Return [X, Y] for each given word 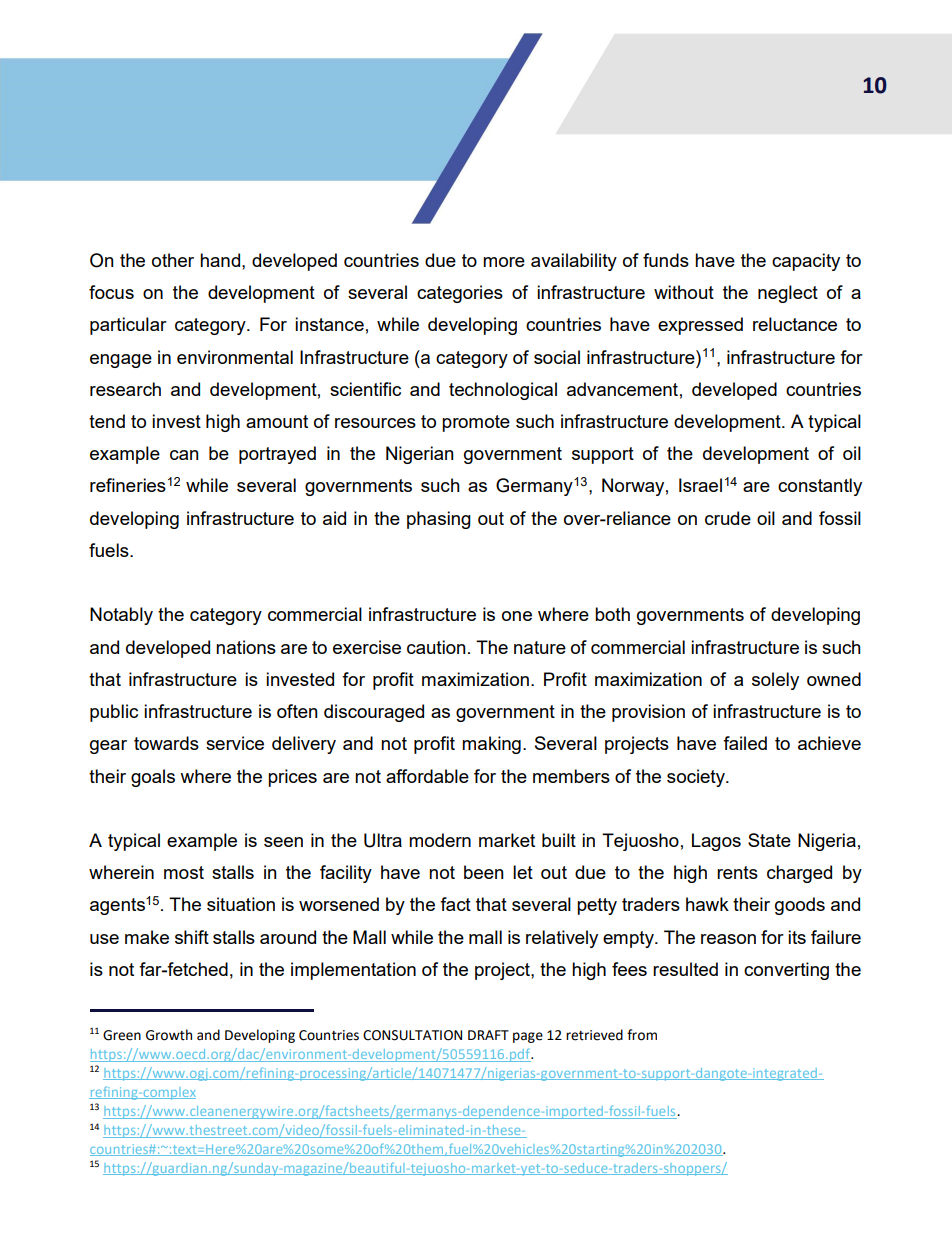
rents [737, 872]
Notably [121, 616]
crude [728, 518]
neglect [788, 294]
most [184, 872]
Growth [169, 1035]
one [517, 616]
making [491, 745]
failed [745, 743]
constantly [820, 487]
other [173, 260]
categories [460, 294]
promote [476, 423]
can [184, 455]
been [484, 872]
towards [166, 743]
